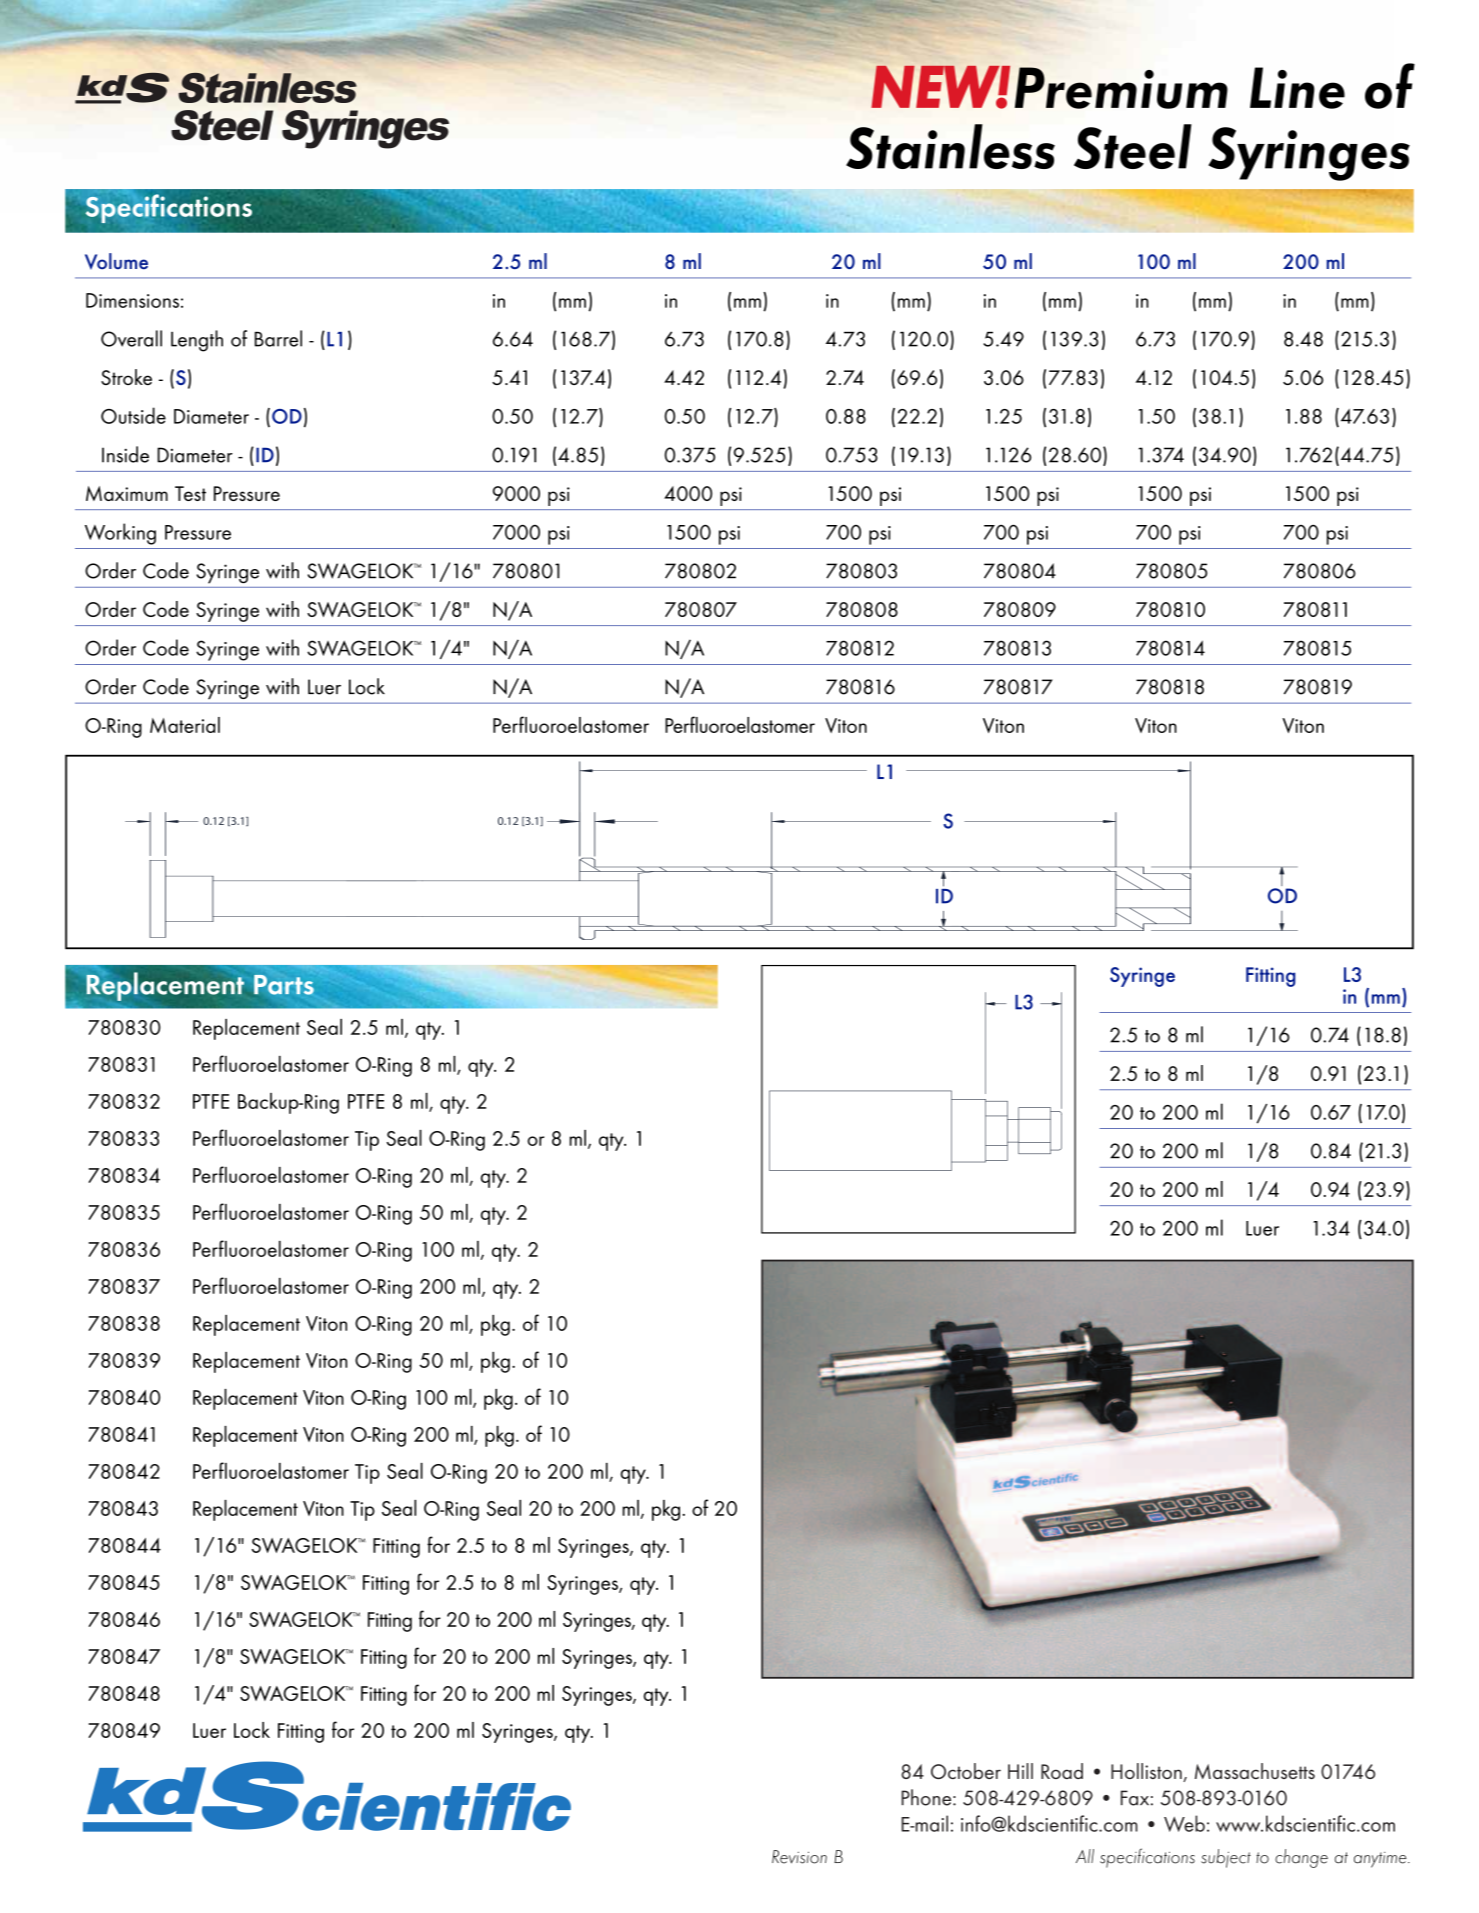 This screenshot has width=1479, height=1913. Describe the element at coordinates (1020, 1771) in the screenshot. I see `Hill` at that location.
